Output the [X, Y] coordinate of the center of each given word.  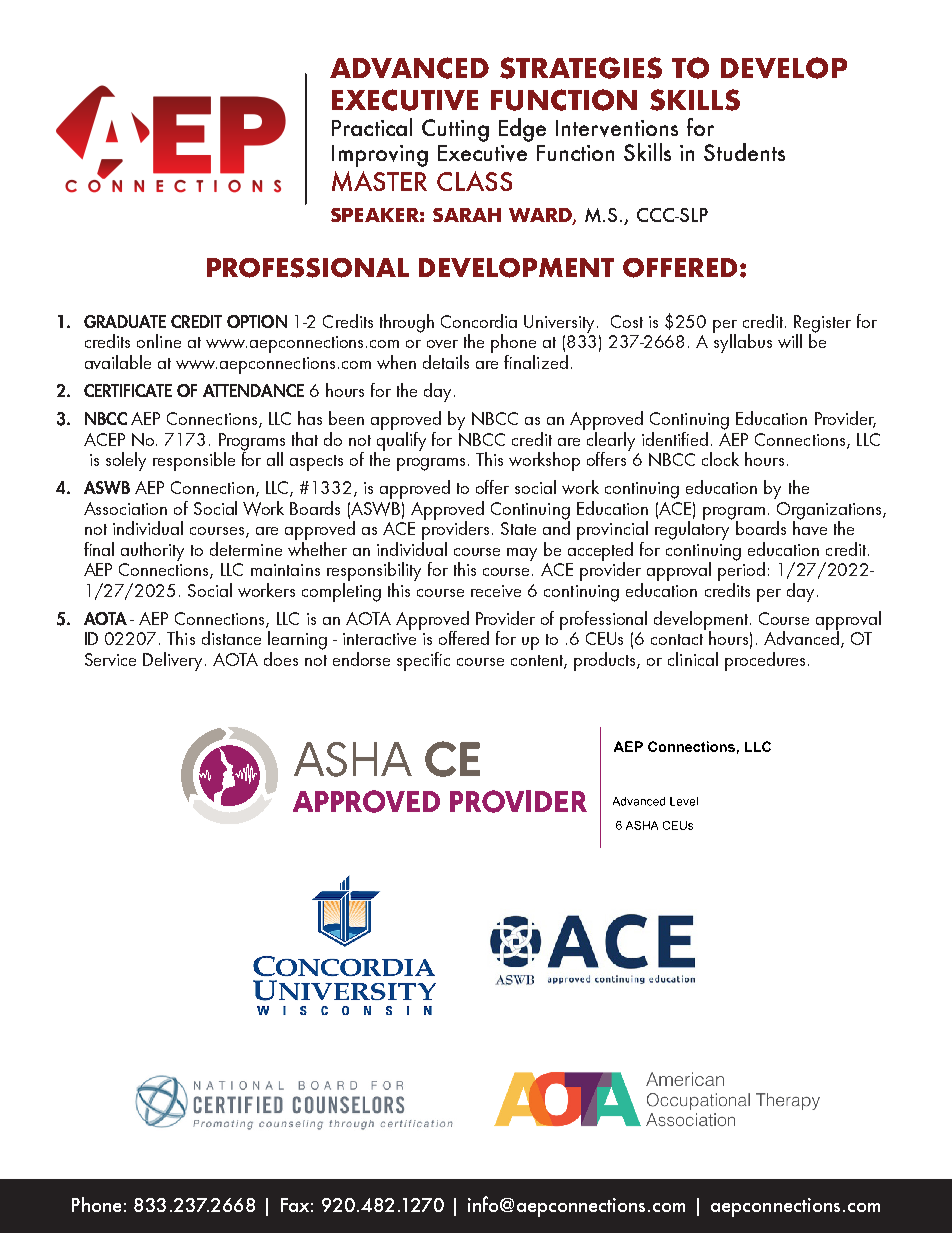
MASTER [379, 181]
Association [125, 508]
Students [744, 152]
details [446, 362]
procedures [765, 661]
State [518, 528]
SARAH [467, 215]
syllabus [742, 342]
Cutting [455, 130]
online [159, 341]
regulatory [694, 529]
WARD [541, 216]
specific [423, 661]
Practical [372, 127]
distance [231, 638]
